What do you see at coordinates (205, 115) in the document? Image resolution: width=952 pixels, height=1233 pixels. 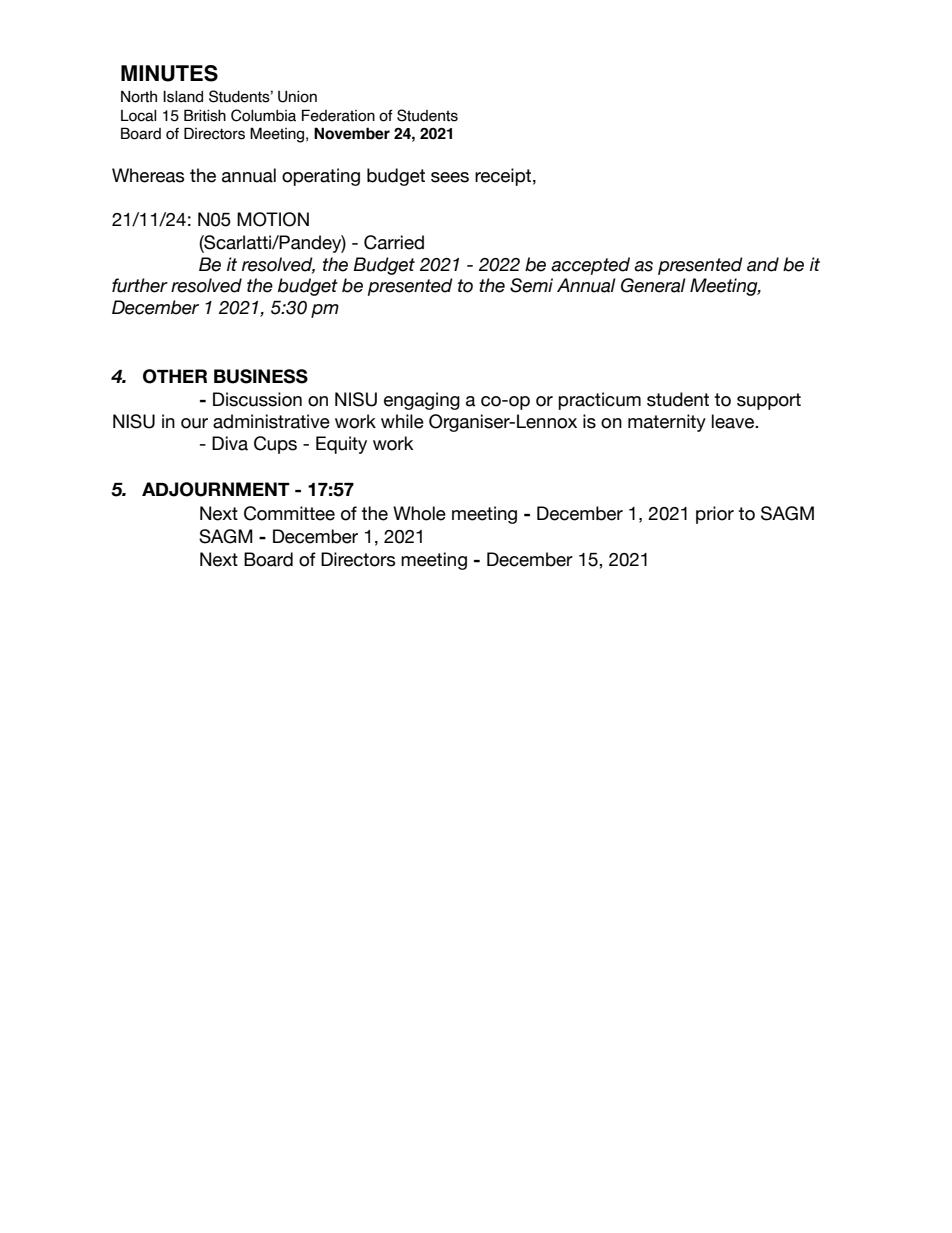 I see `British` at bounding box center [205, 115].
